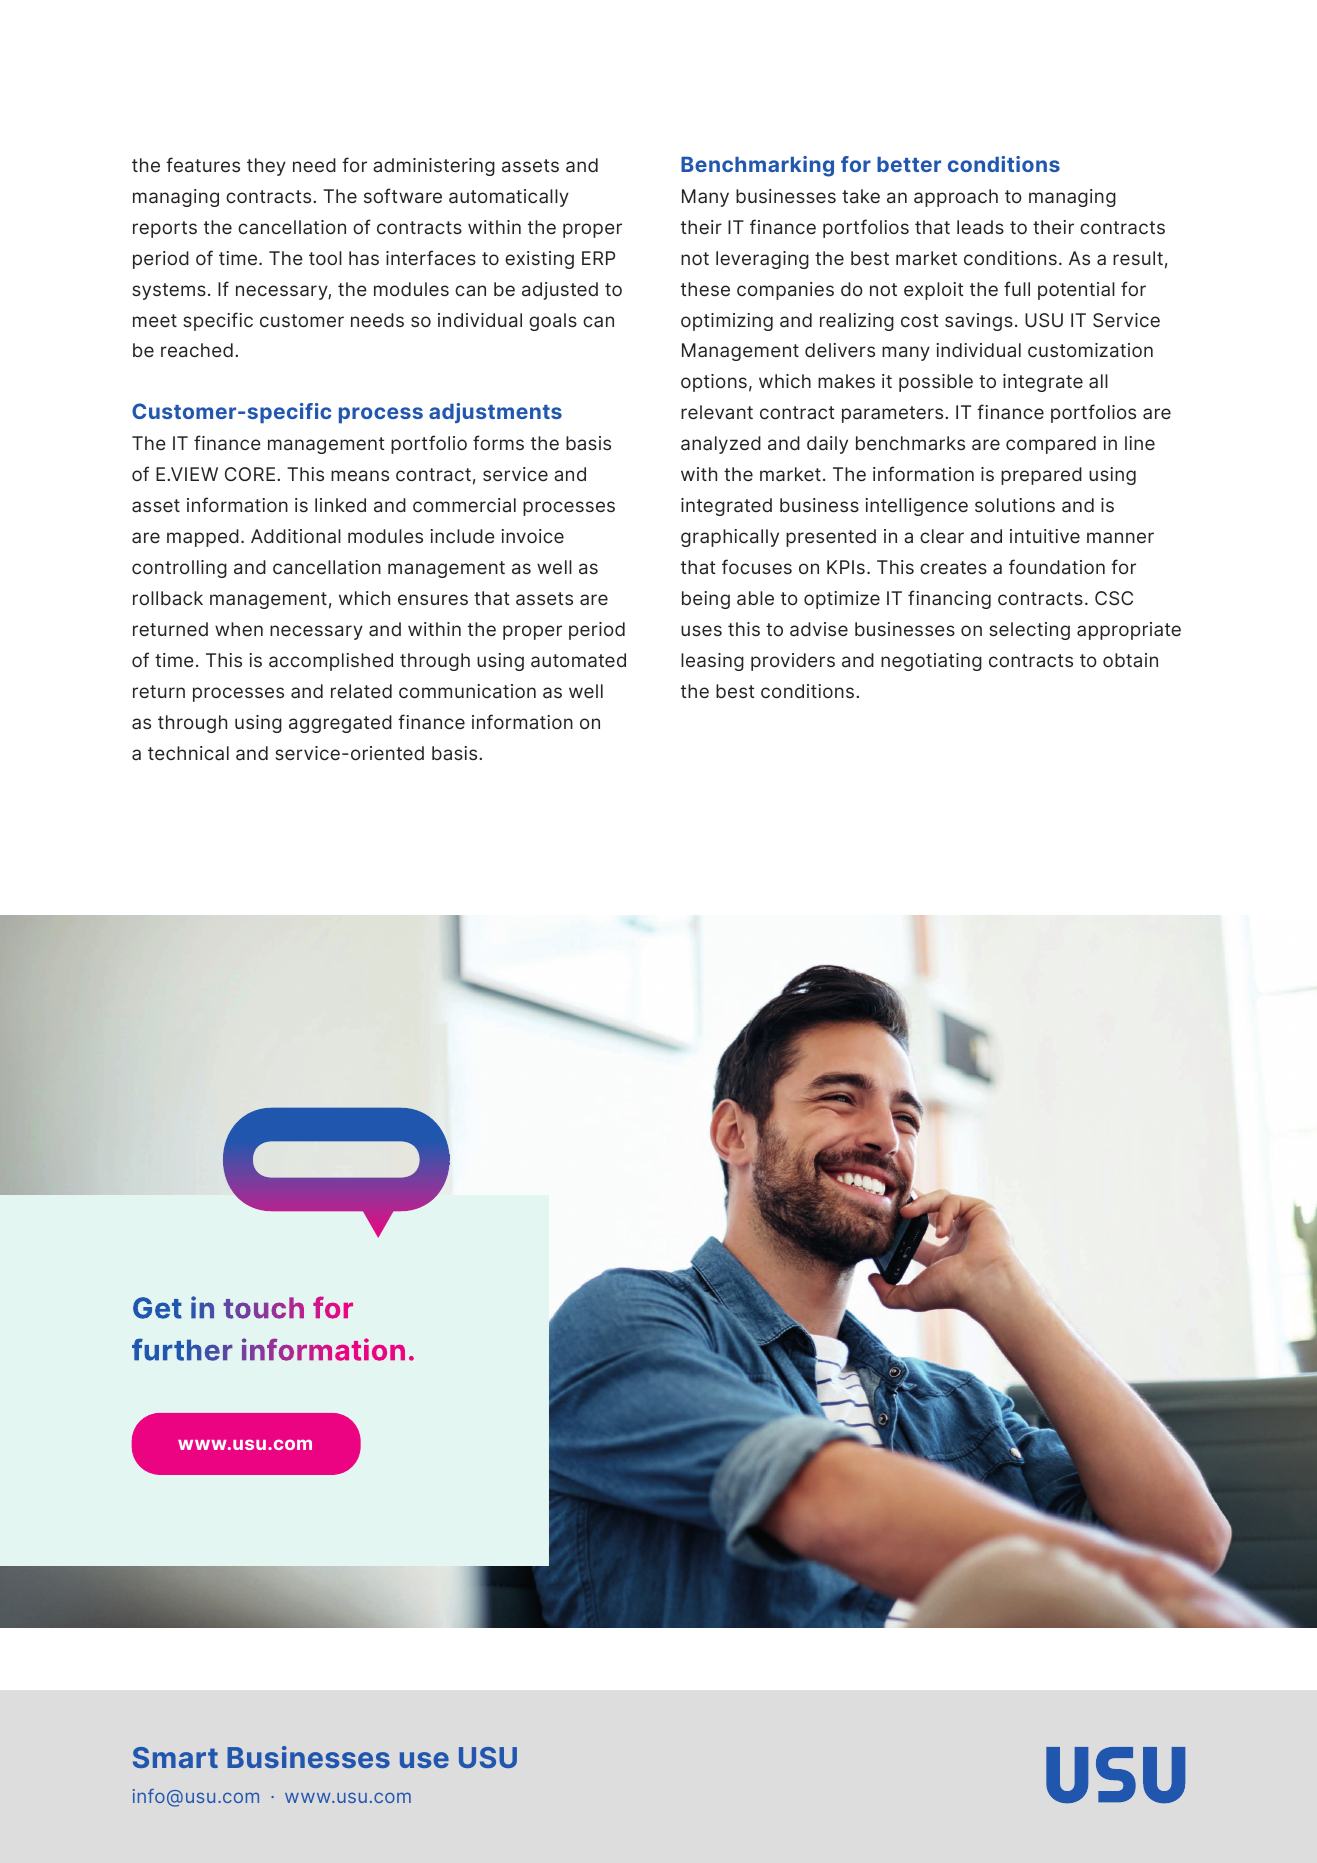  Describe the element at coordinates (980, 227) in the image. I see `leads` at that location.
